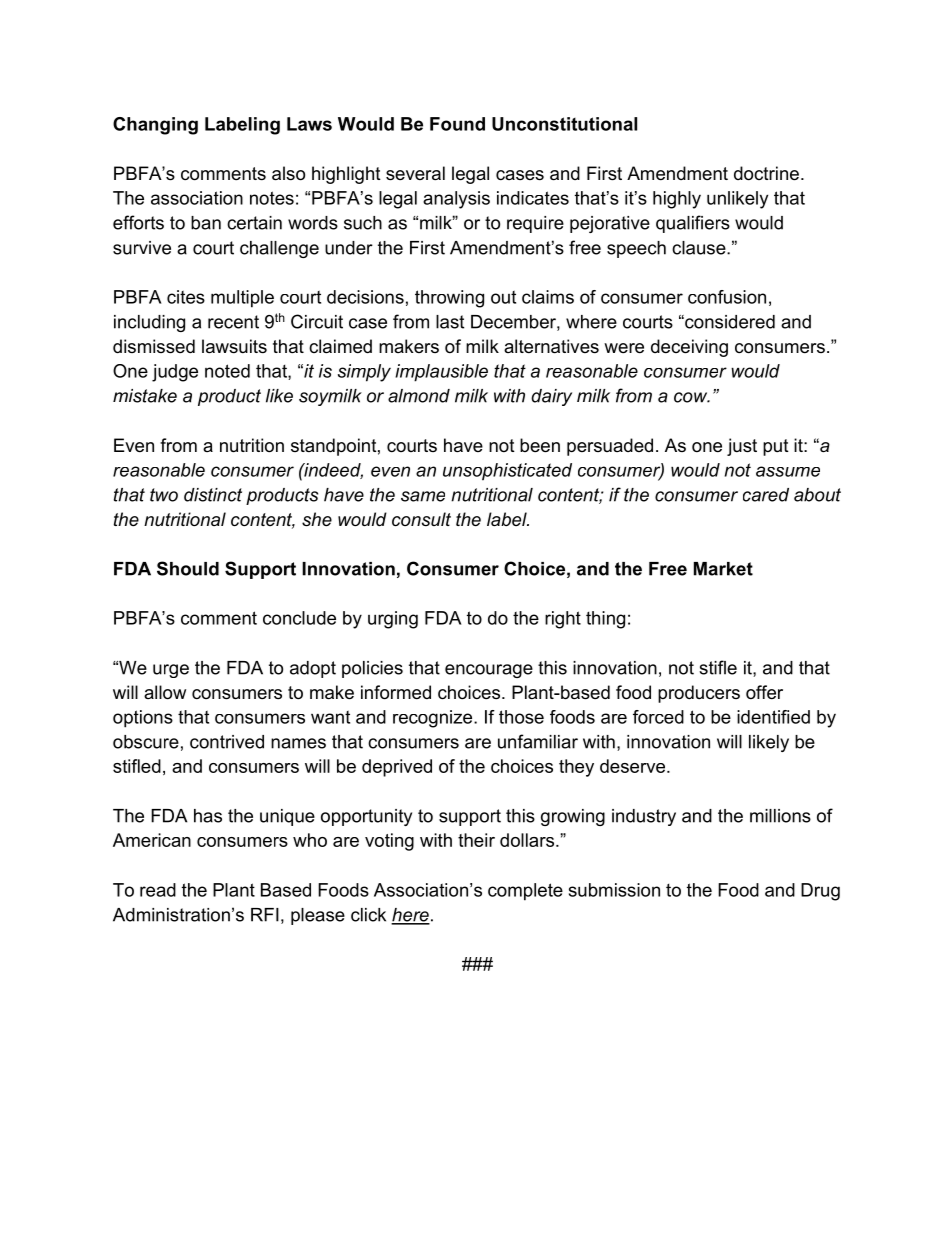 This image has height=1233, width=952. Describe the element at coordinates (242, 299) in the image. I see `multiple` at that location.
